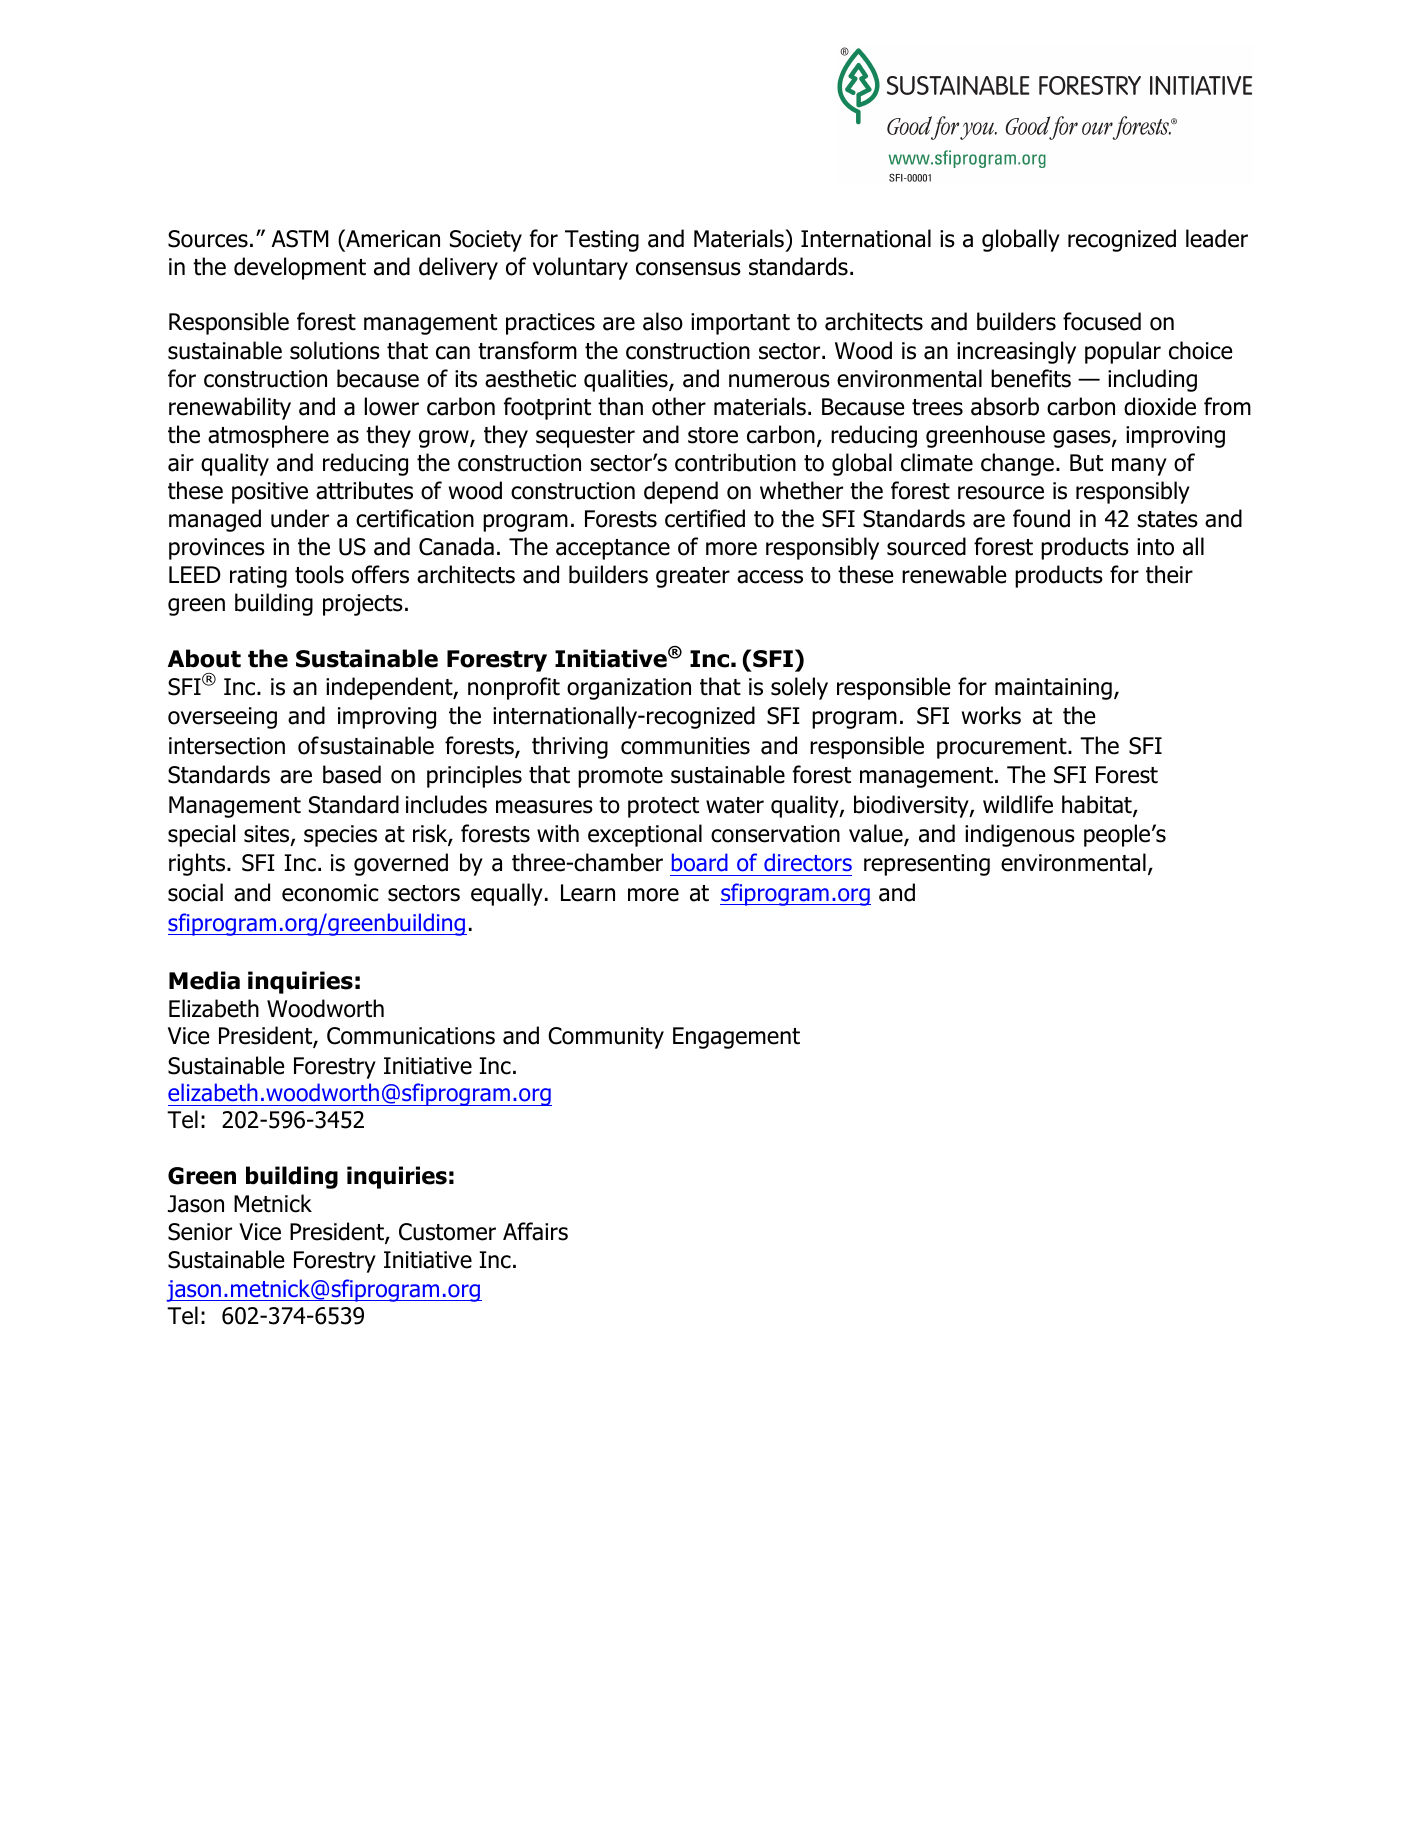 The image size is (1423, 1841). I want to click on consensus, so click(688, 269).
